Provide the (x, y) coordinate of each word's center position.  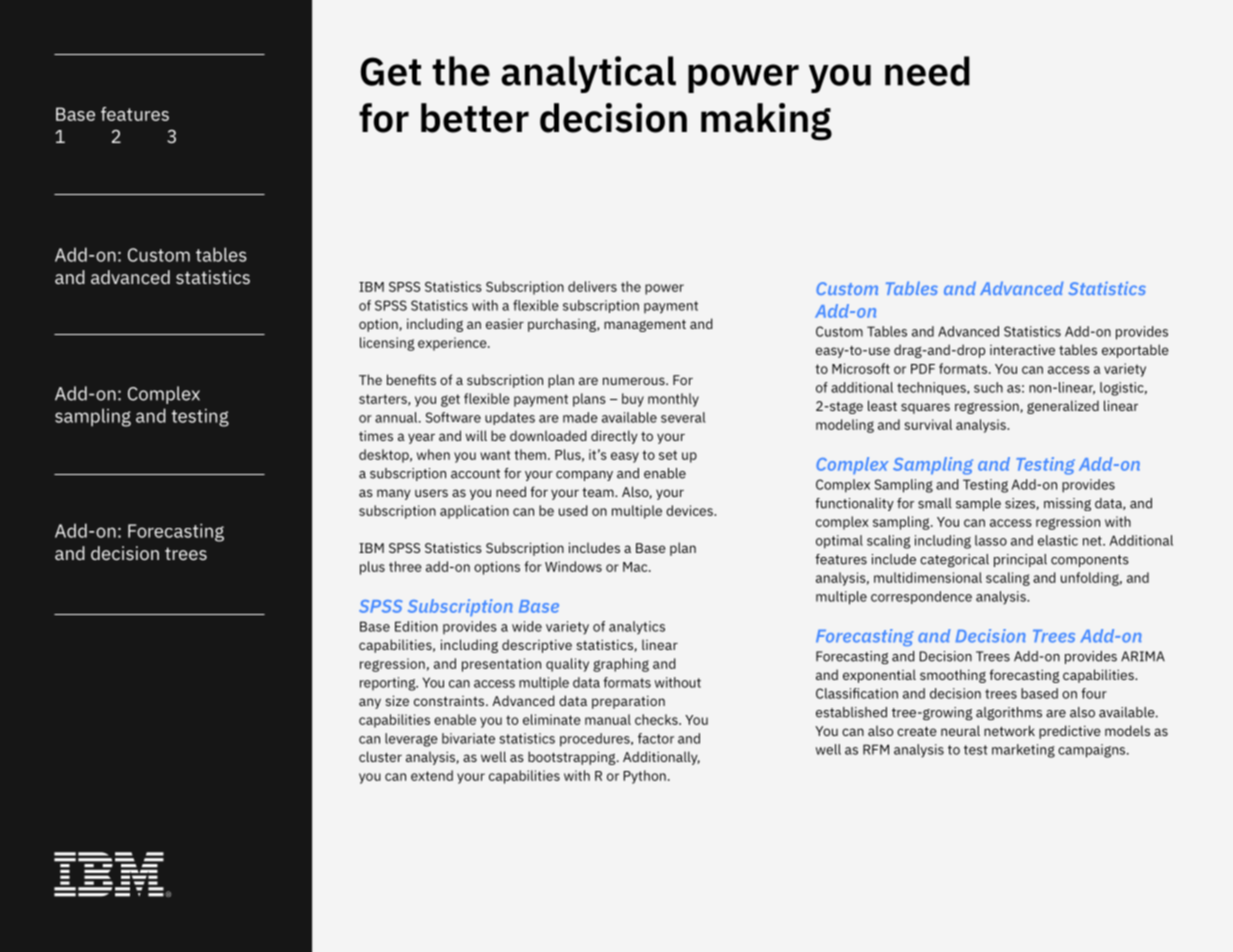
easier (505, 324)
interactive (1022, 349)
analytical (588, 74)
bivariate (468, 738)
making (766, 122)
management (645, 326)
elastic (1058, 540)
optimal (839, 542)
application (474, 512)
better (475, 118)
